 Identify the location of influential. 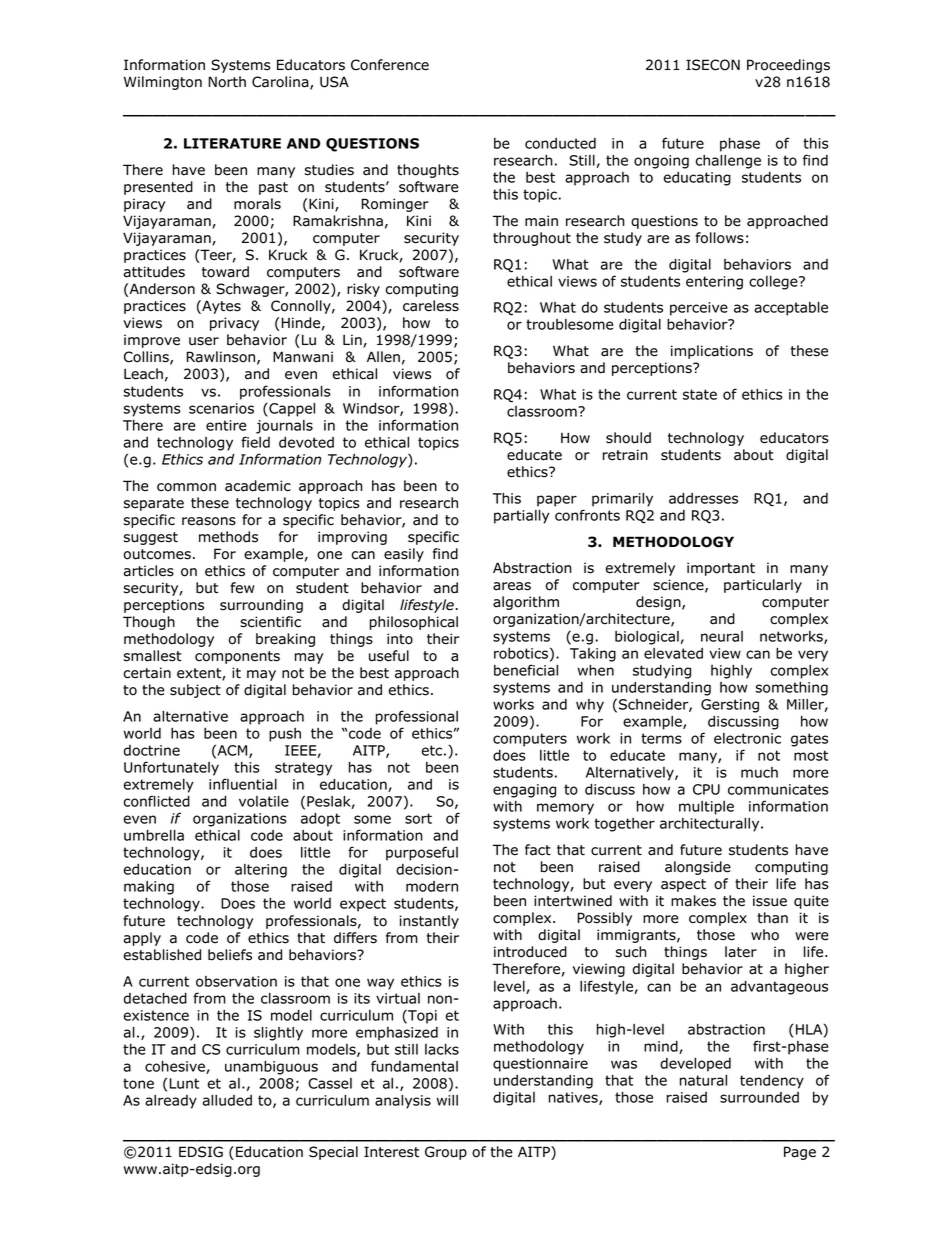
(243, 784).
